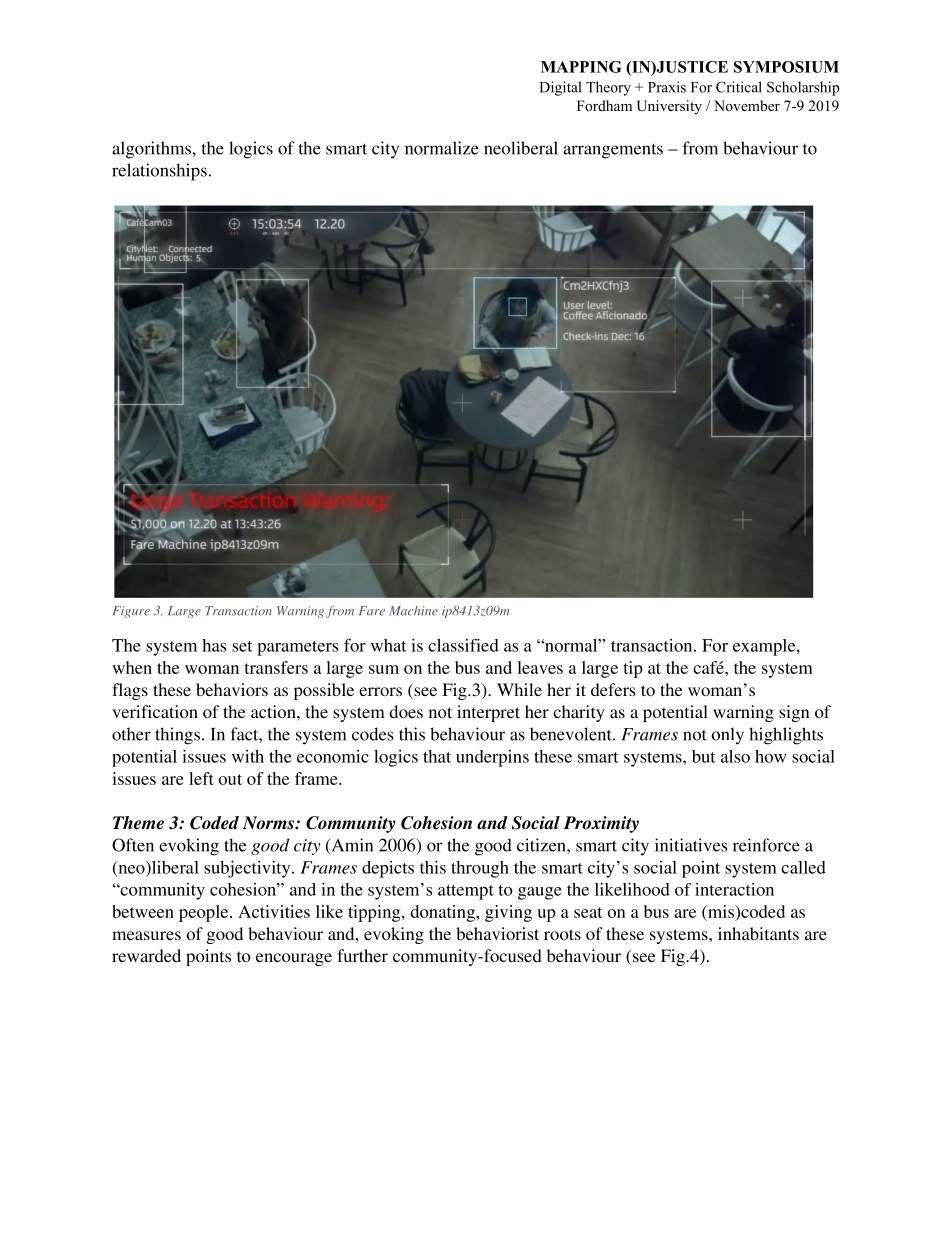  What do you see at coordinates (214, 645) in the screenshot?
I see `has` at bounding box center [214, 645].
